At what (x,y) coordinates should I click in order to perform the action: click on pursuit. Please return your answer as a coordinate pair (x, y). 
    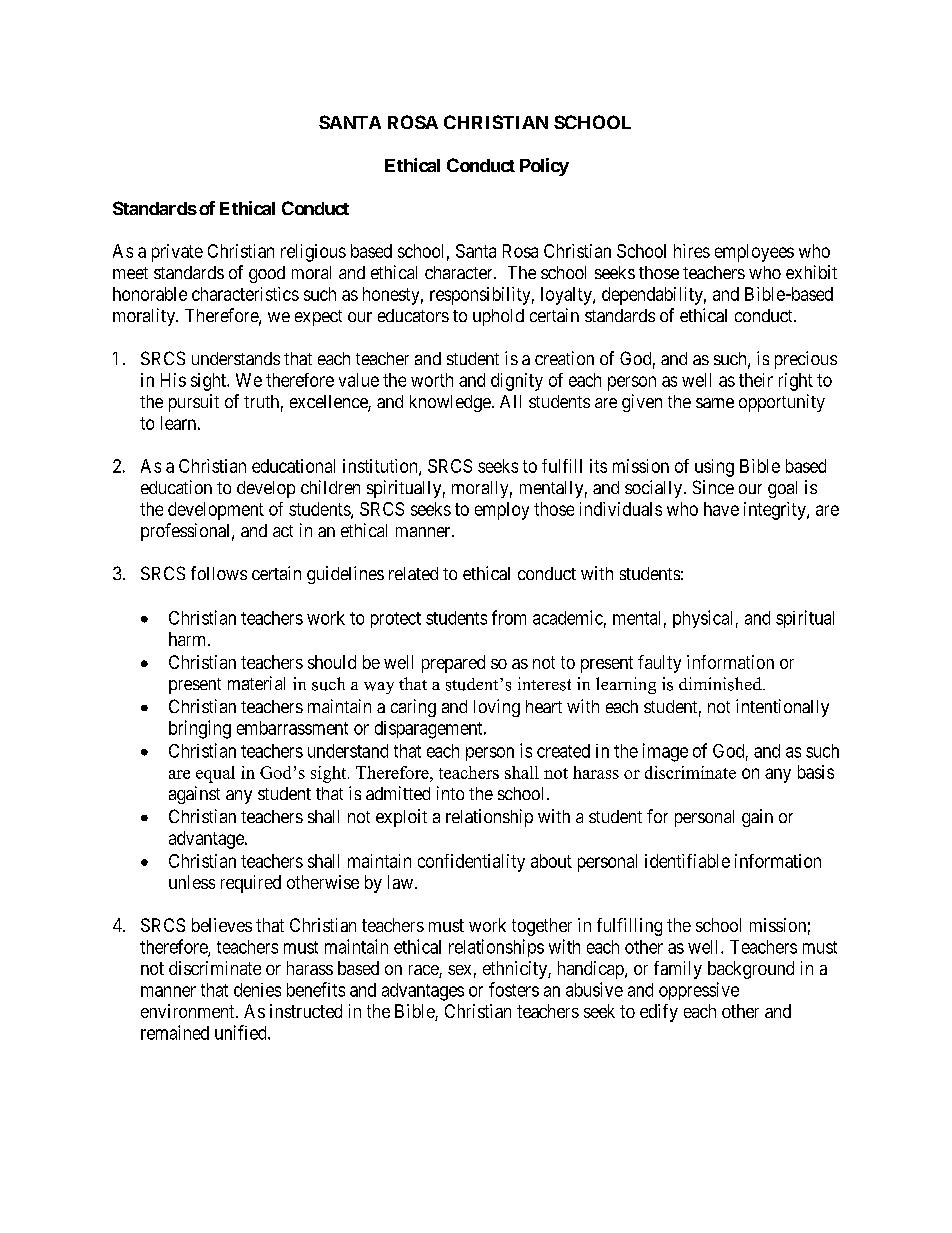
    Looking at the image, I should click on (194, 403).
